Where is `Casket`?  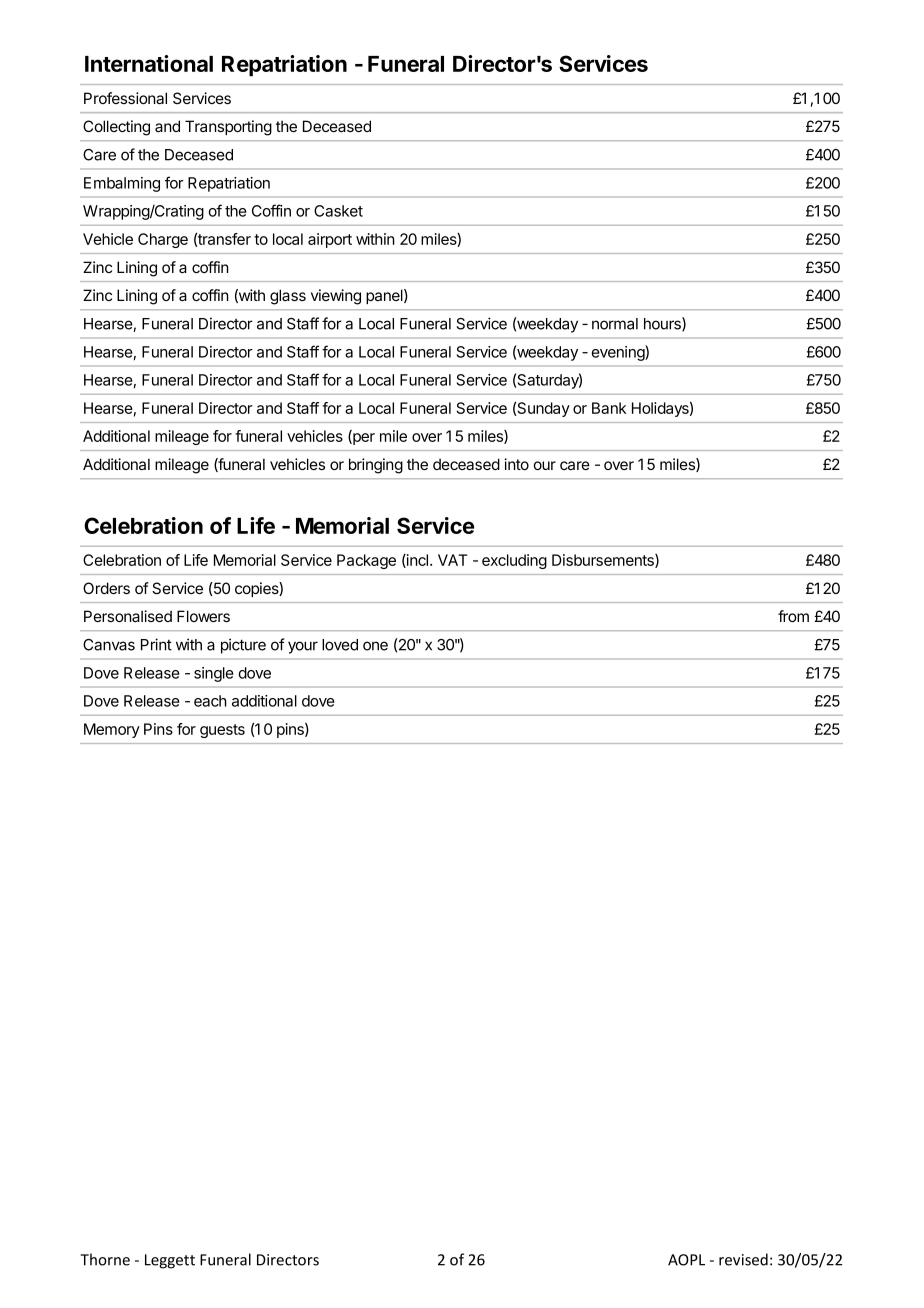
Casket is located at coordinates (338, 211).
